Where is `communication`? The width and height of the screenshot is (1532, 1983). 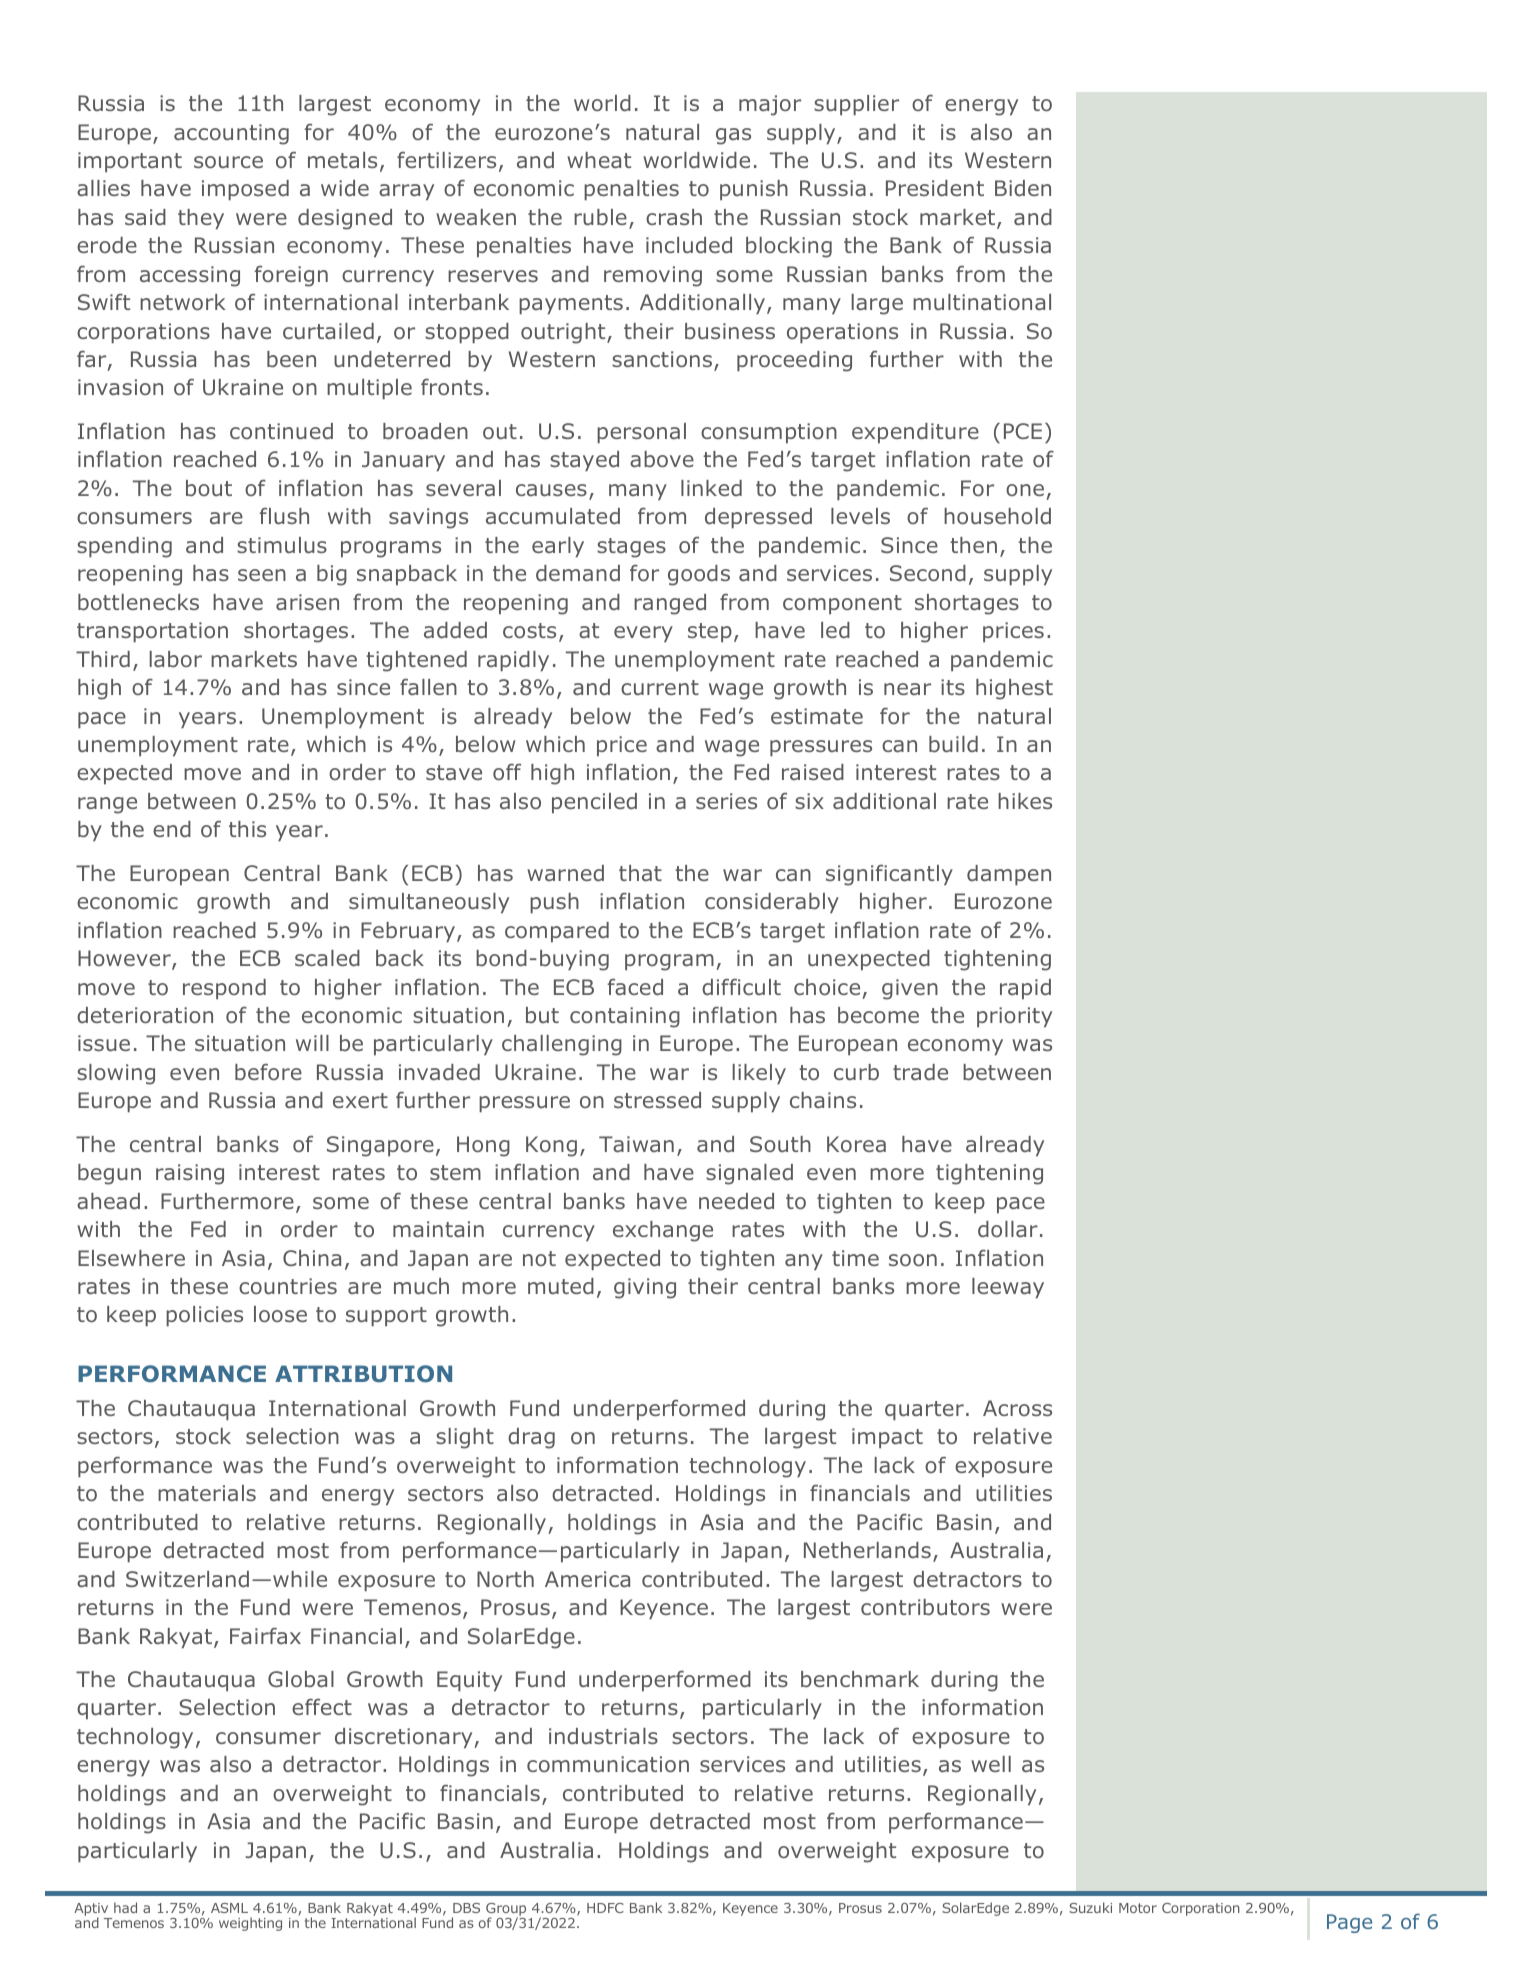
communication is located at coordinates (608, 1764).
